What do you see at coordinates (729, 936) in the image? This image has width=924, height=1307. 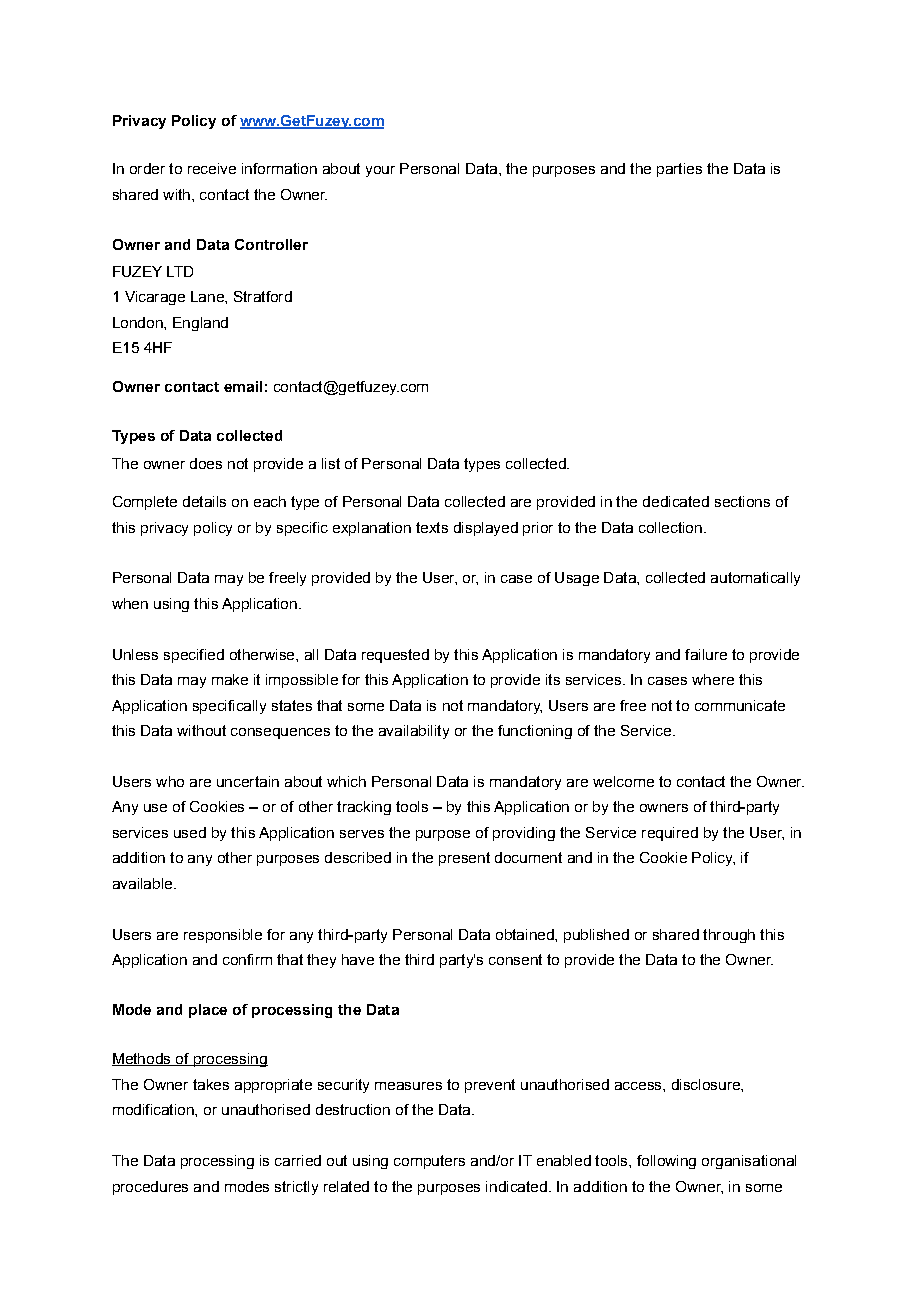 I see `through` at bounding box center [729, 936].
